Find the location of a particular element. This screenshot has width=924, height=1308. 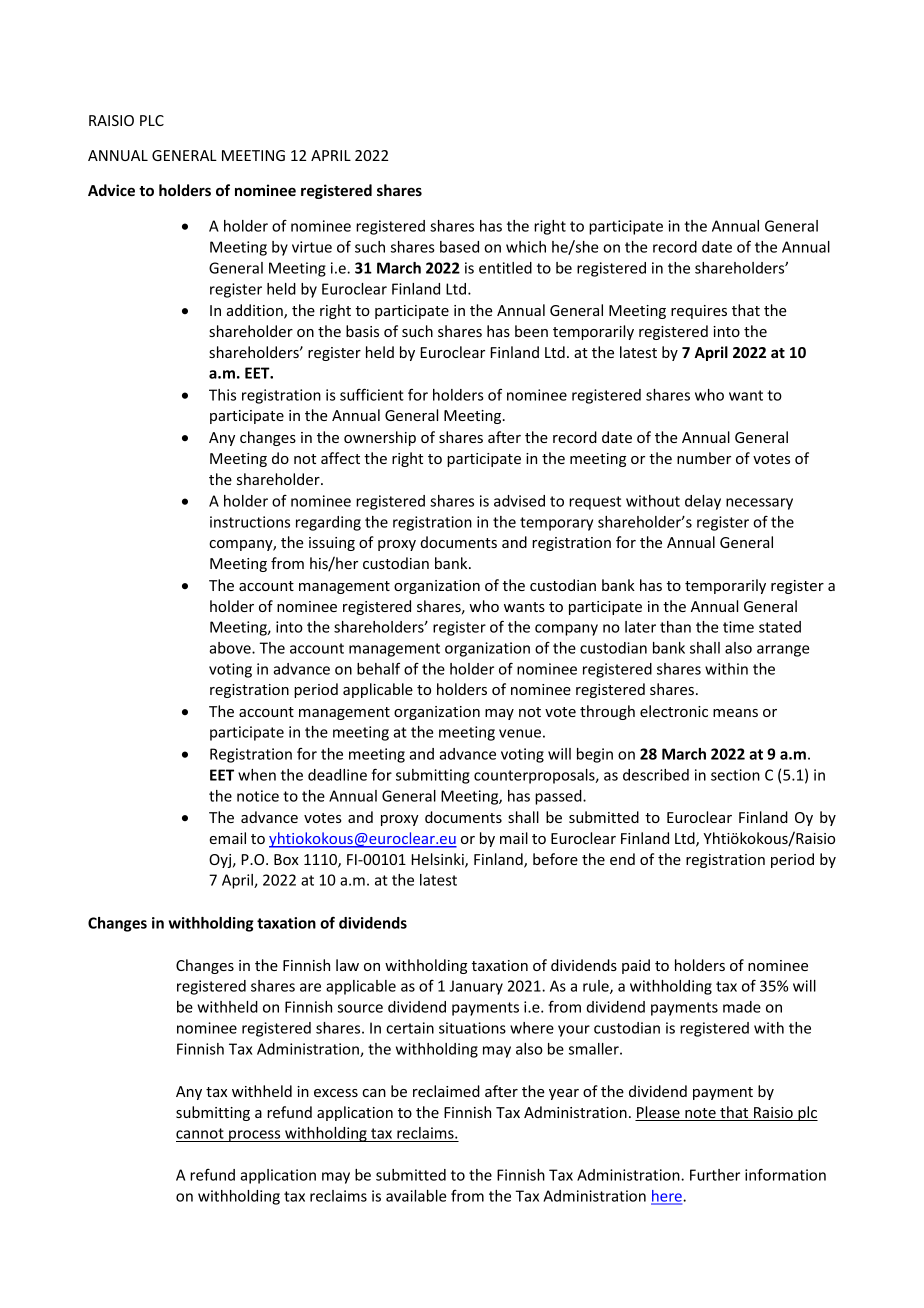

Advice is located at coordinates (111, 190).
